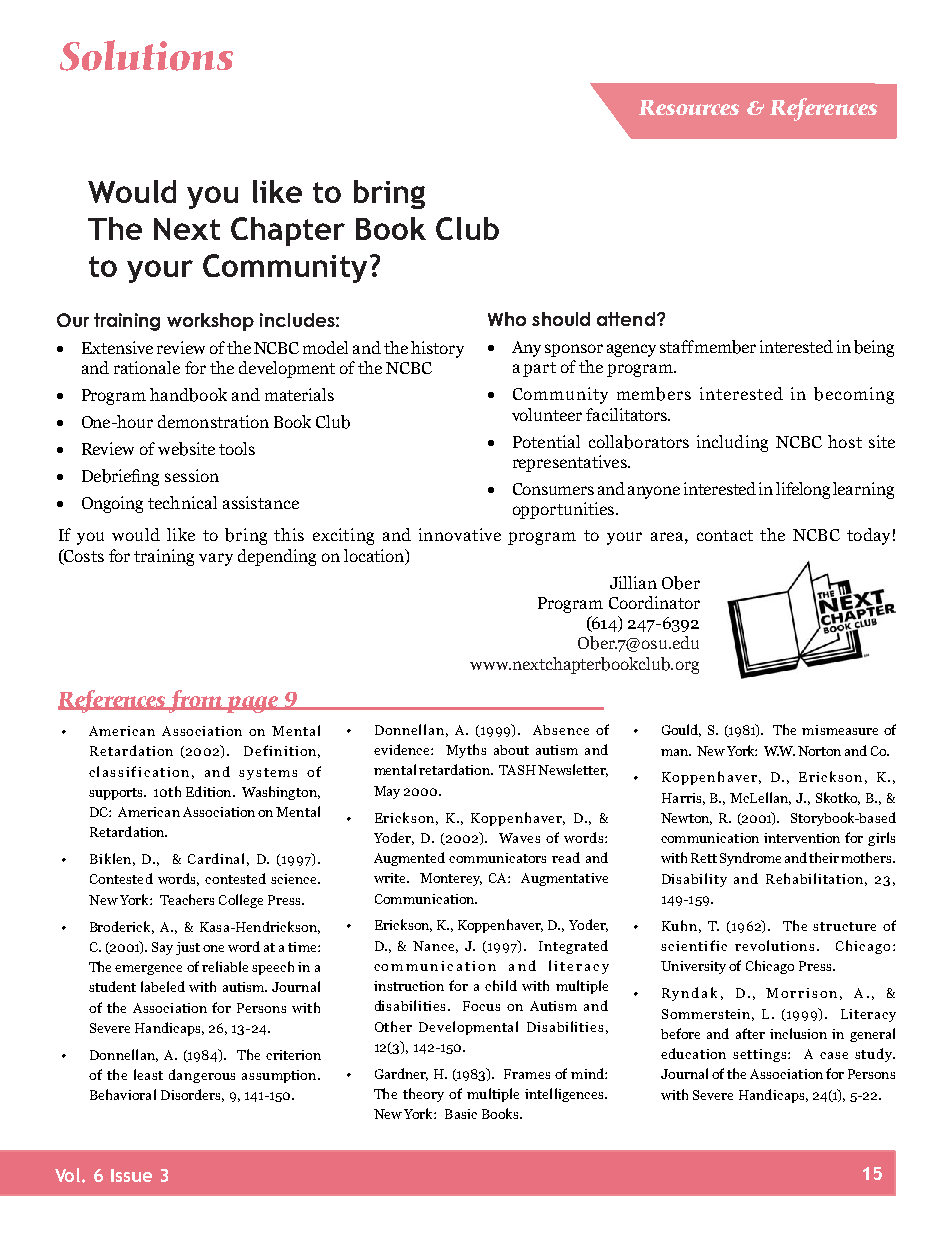 The image size is (952, 1233). I want to click on Edition, so click(210, 791).
